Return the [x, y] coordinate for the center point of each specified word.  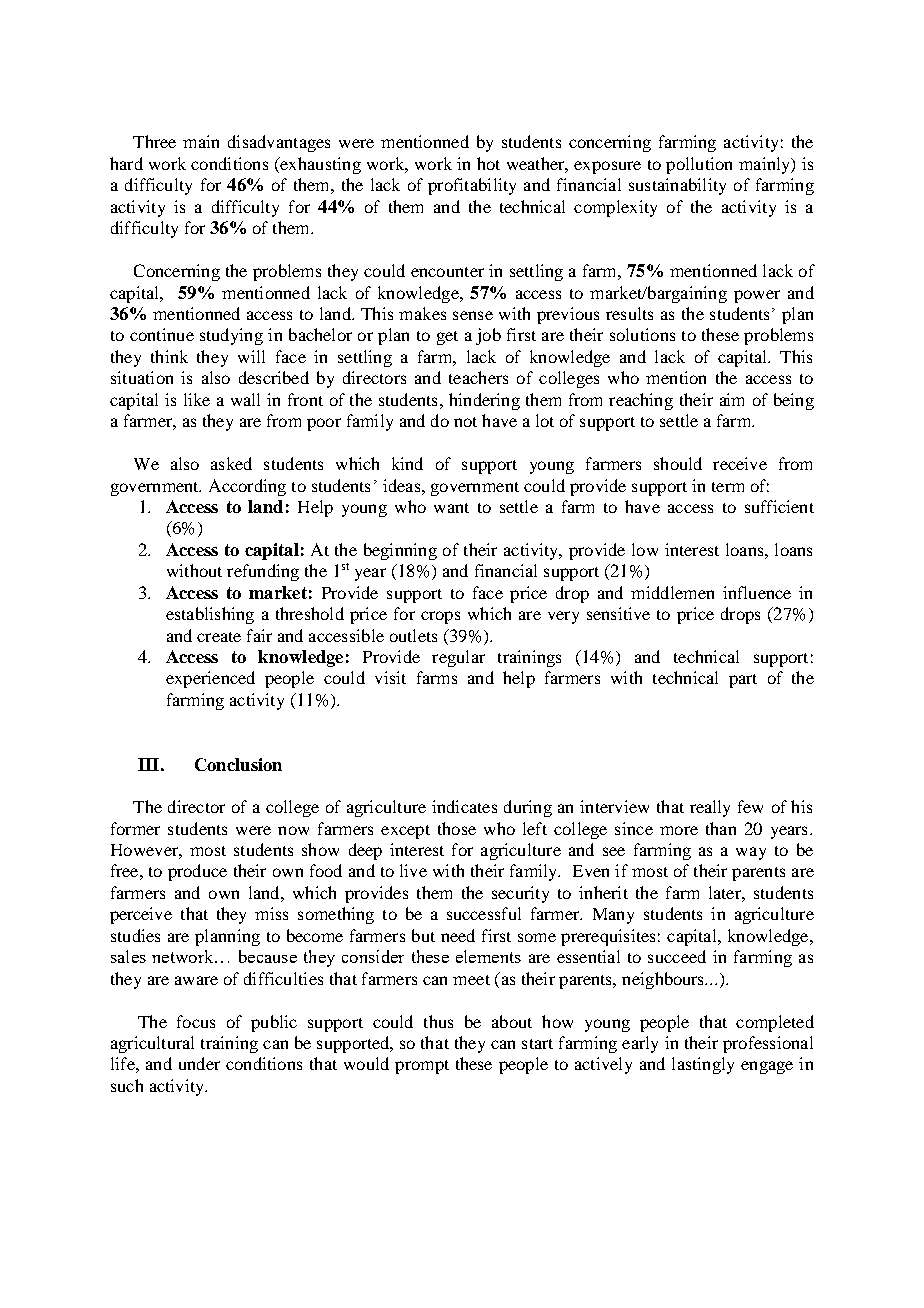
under [199, 1063]
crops [440, 617]
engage [767, 1067]
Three [154, 141]
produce [197, 872]
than [721, 828]
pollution [699, 165]
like [197, 399]
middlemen [672, 592]
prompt [422, 1067]
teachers [478, 377]
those [457, 828]
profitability [472, 186]
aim [732, 399]
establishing [210, 615]
